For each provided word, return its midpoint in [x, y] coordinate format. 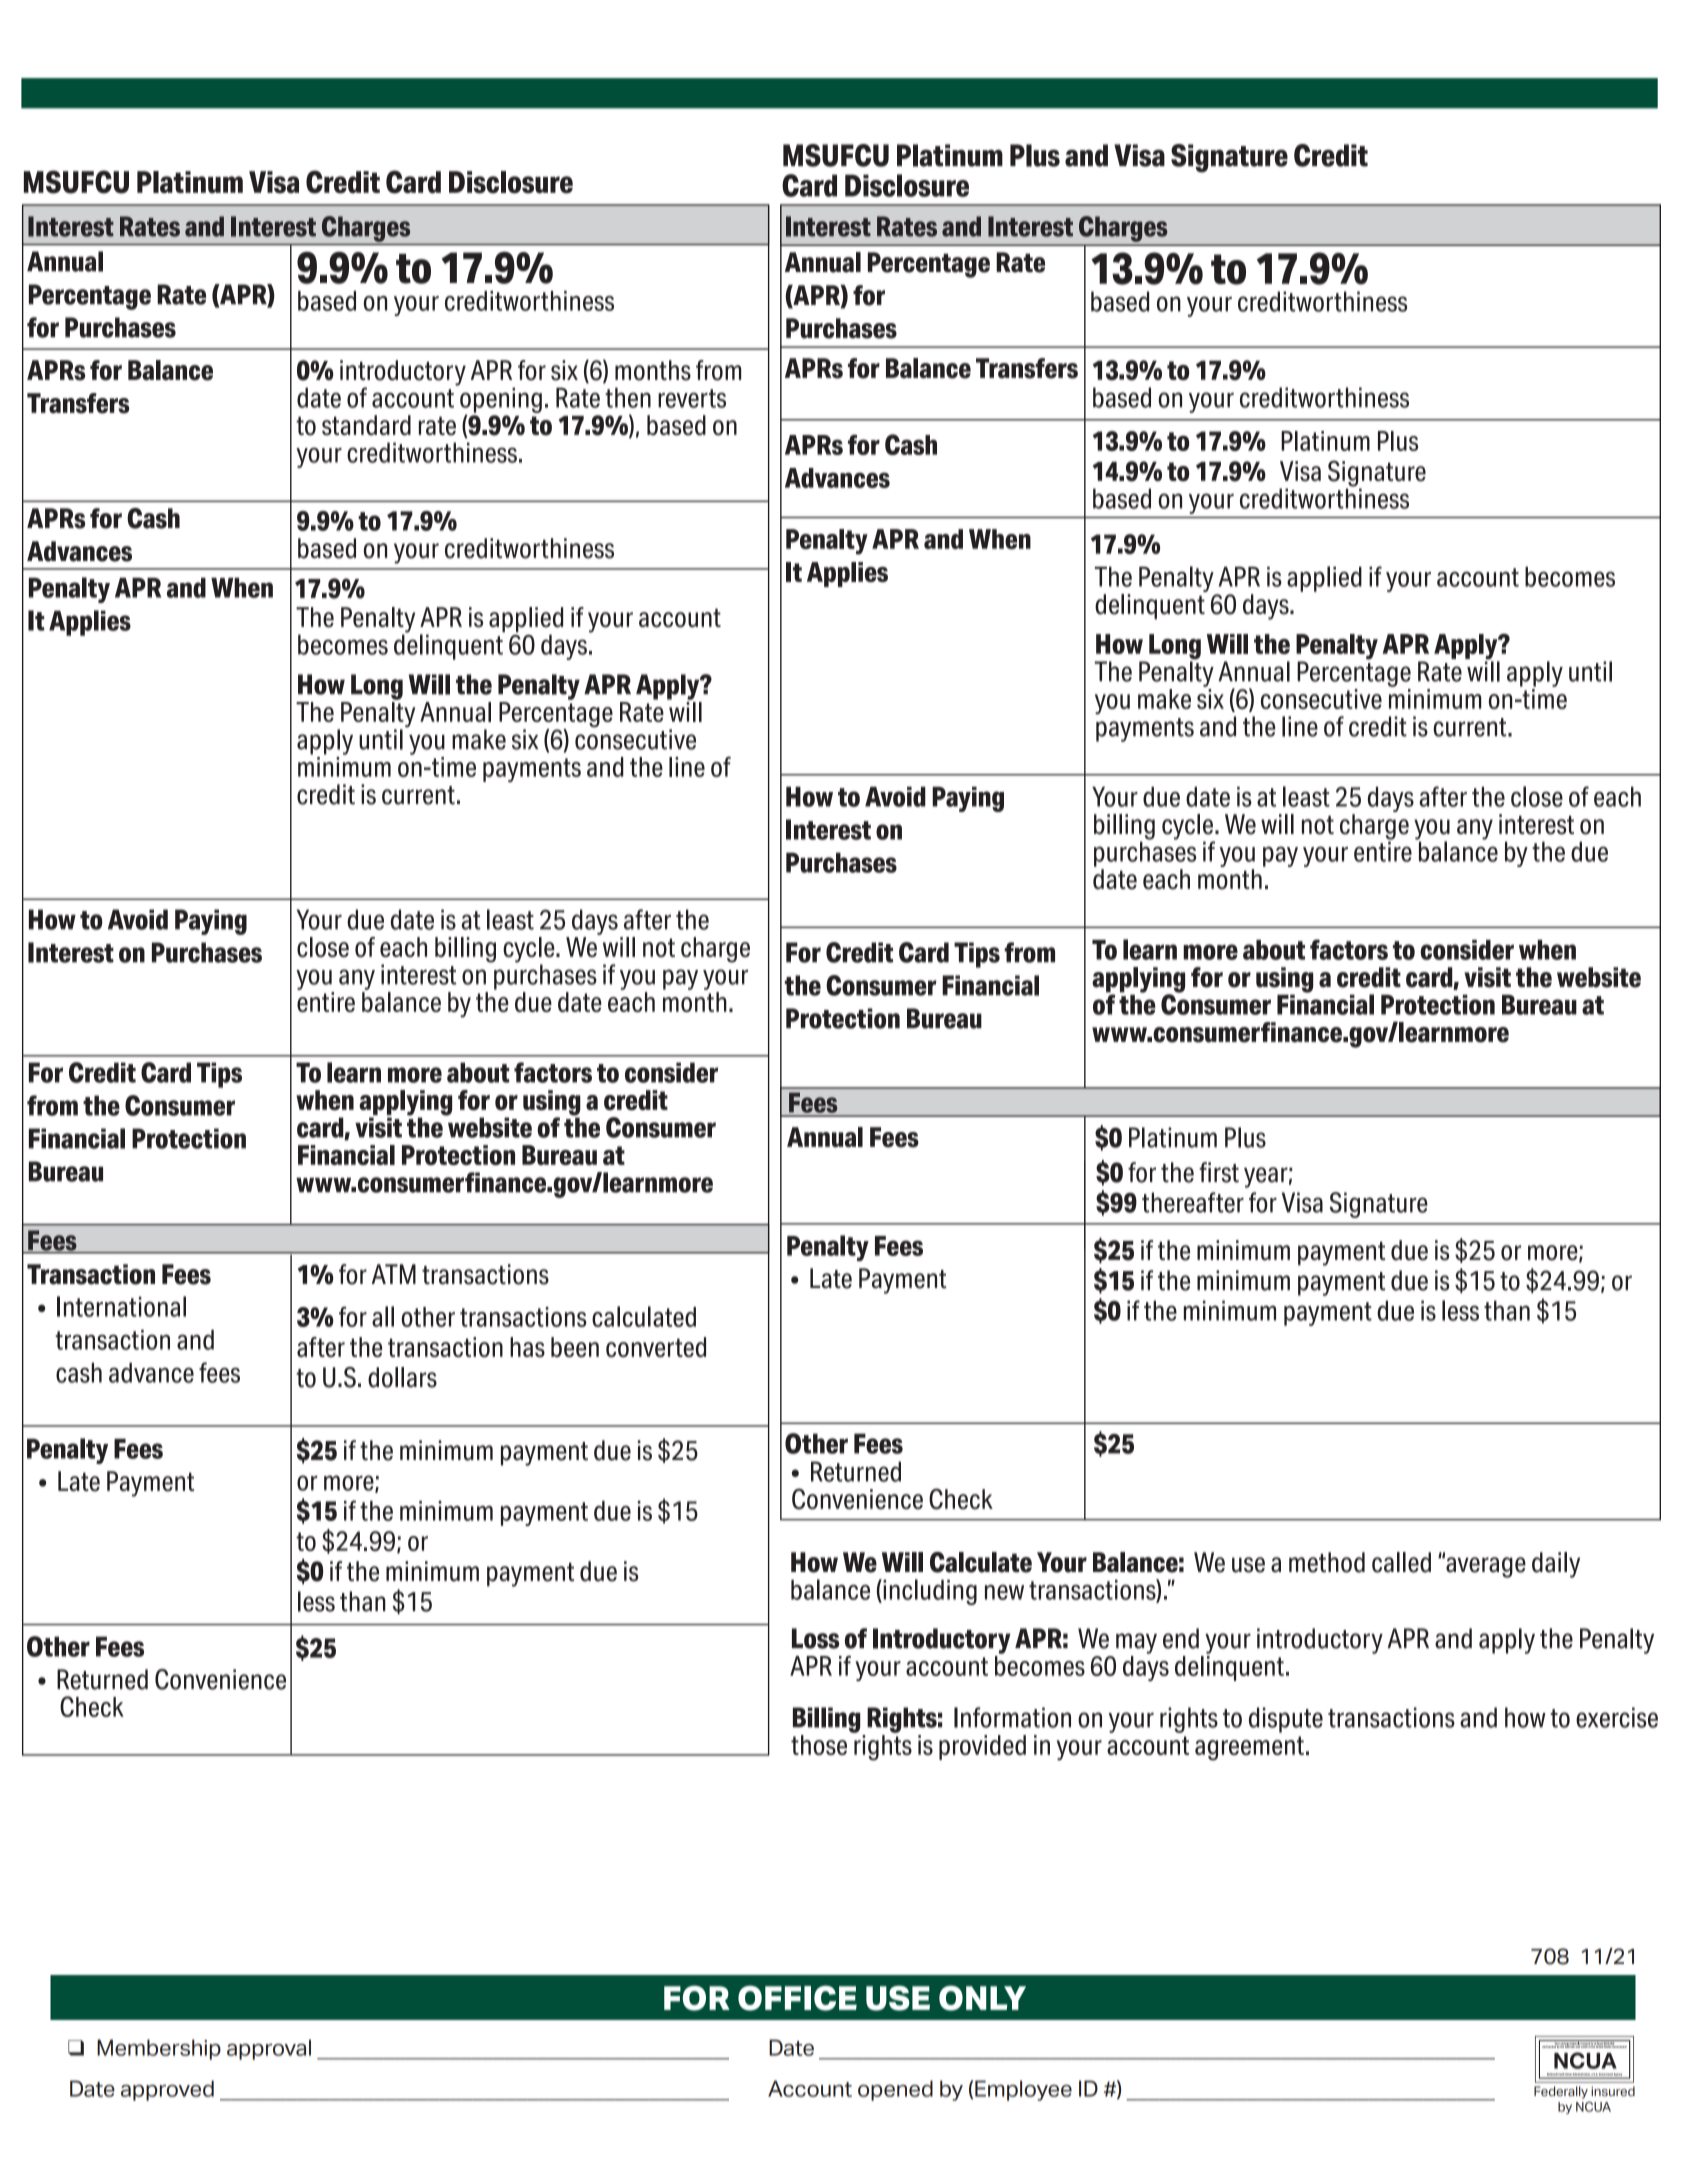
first [1219, 1172]
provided [982, 1747]
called [1401, 1562]
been [575, 1347]
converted [656, 1347]
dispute [1286, 1720]
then [628, 397]
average [1485, 1566]
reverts [692, 398]
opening [500, 400]
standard [366, 425]
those [819, 1745]
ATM [394, 1274]
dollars [402, 1377]
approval [269, 2049]
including [929, 1592]
